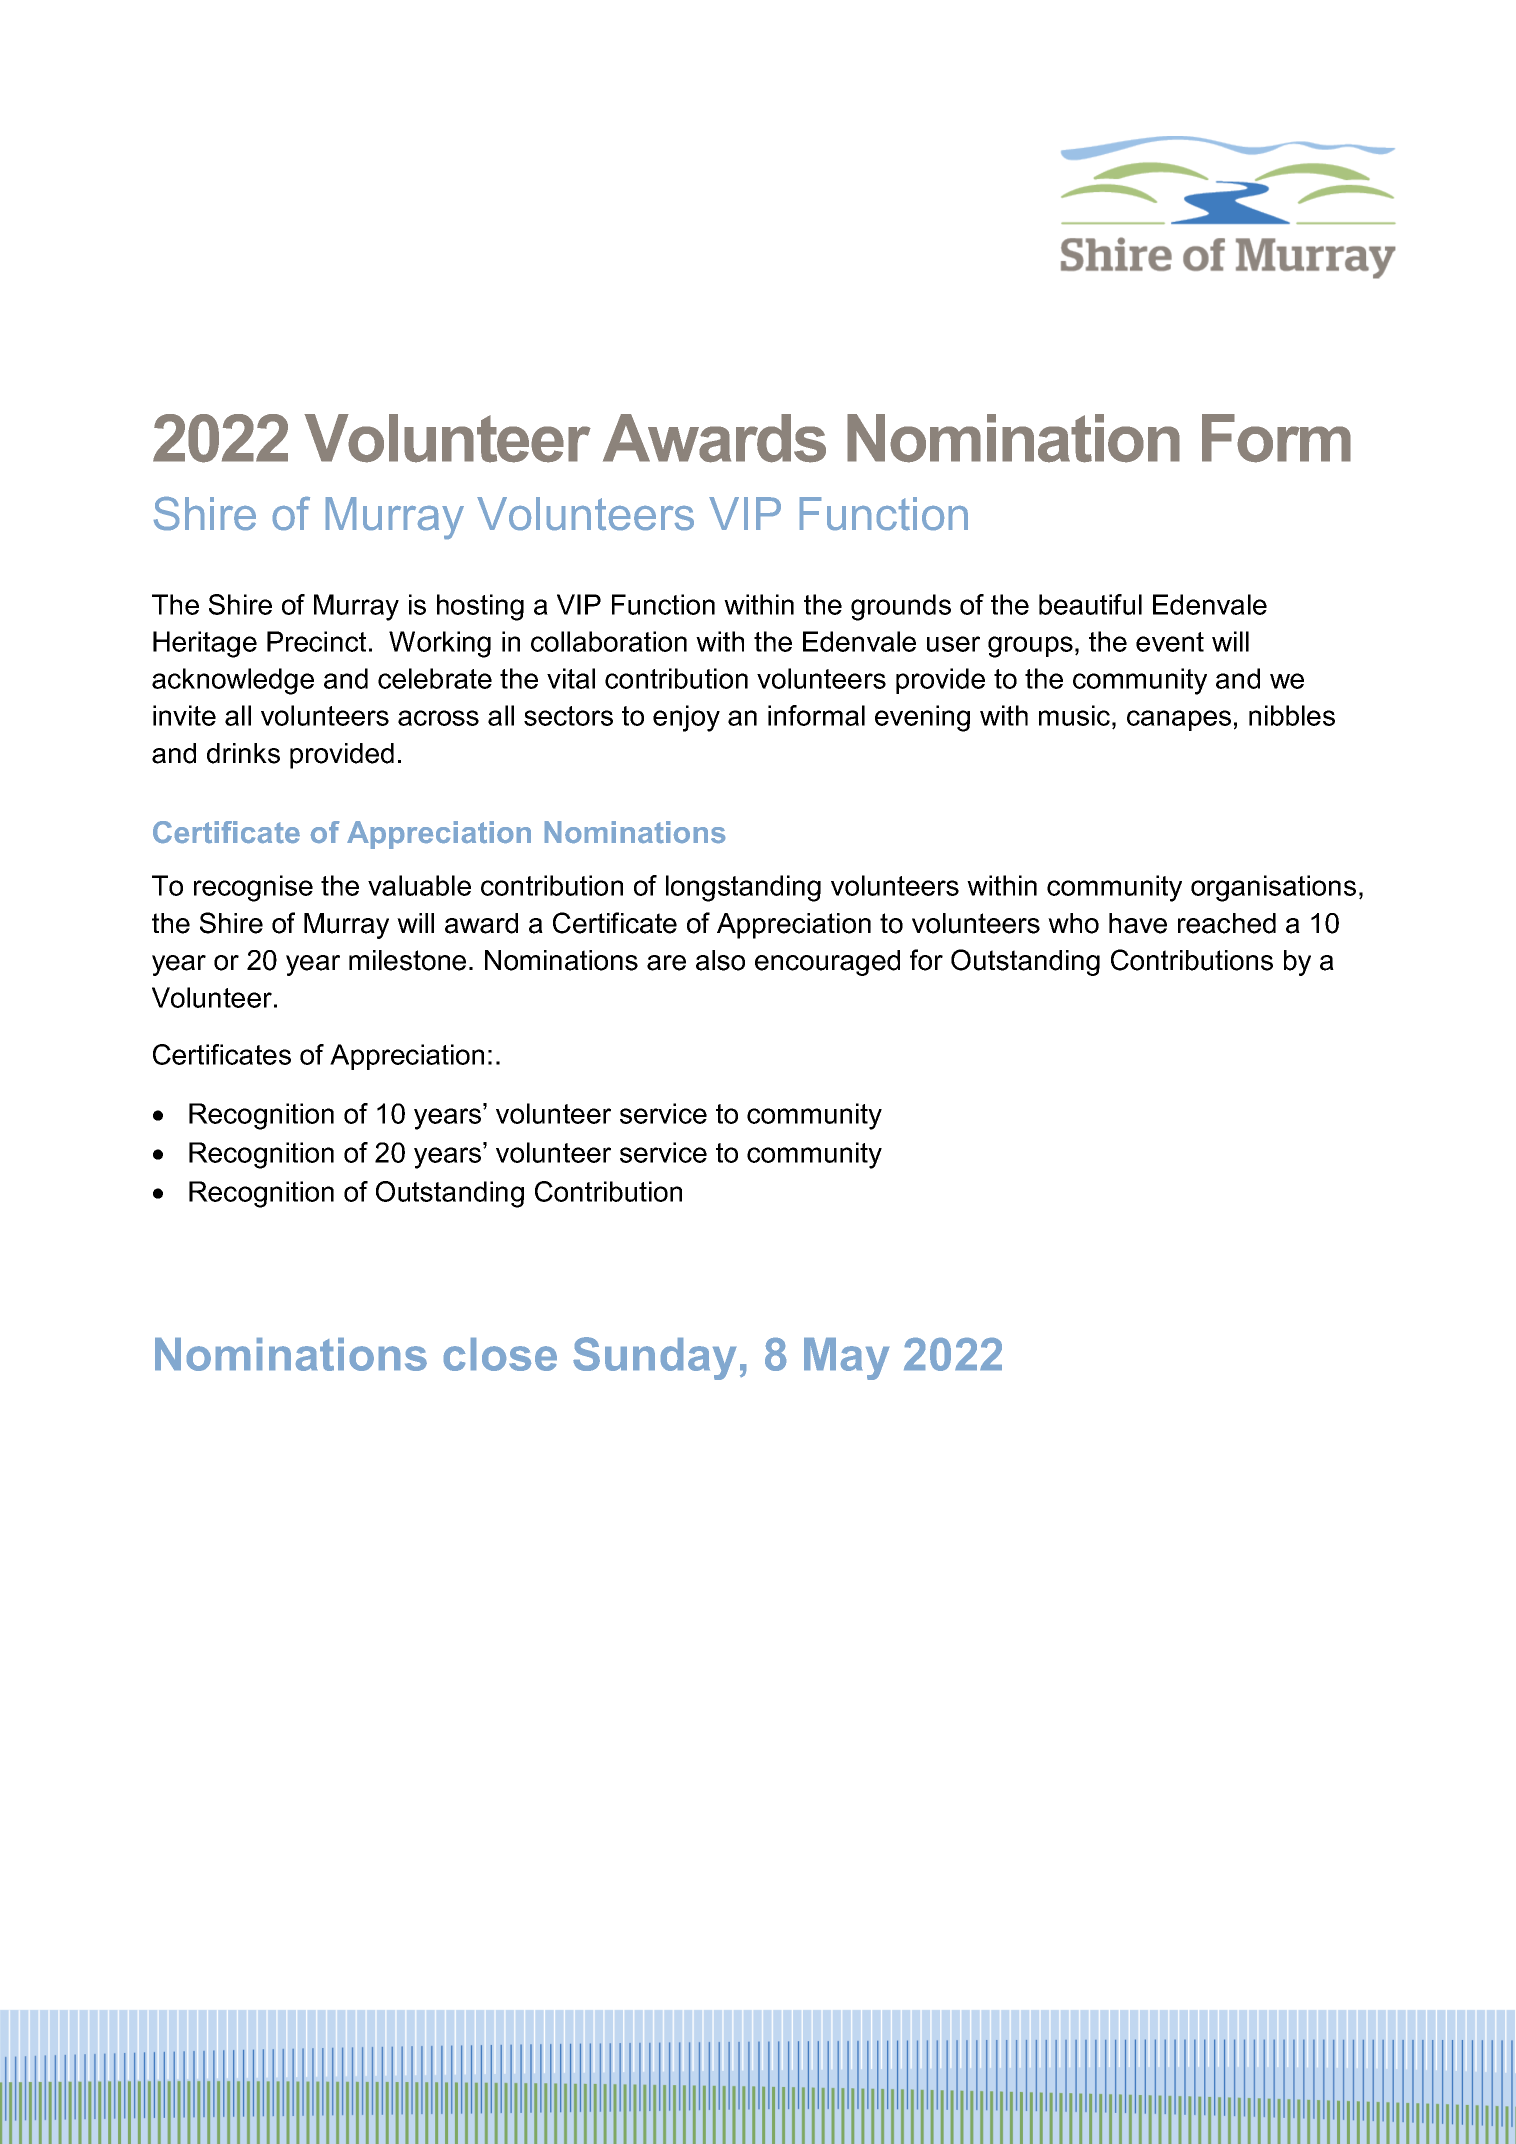  I want to click on organisations, so click(1273, 888).
